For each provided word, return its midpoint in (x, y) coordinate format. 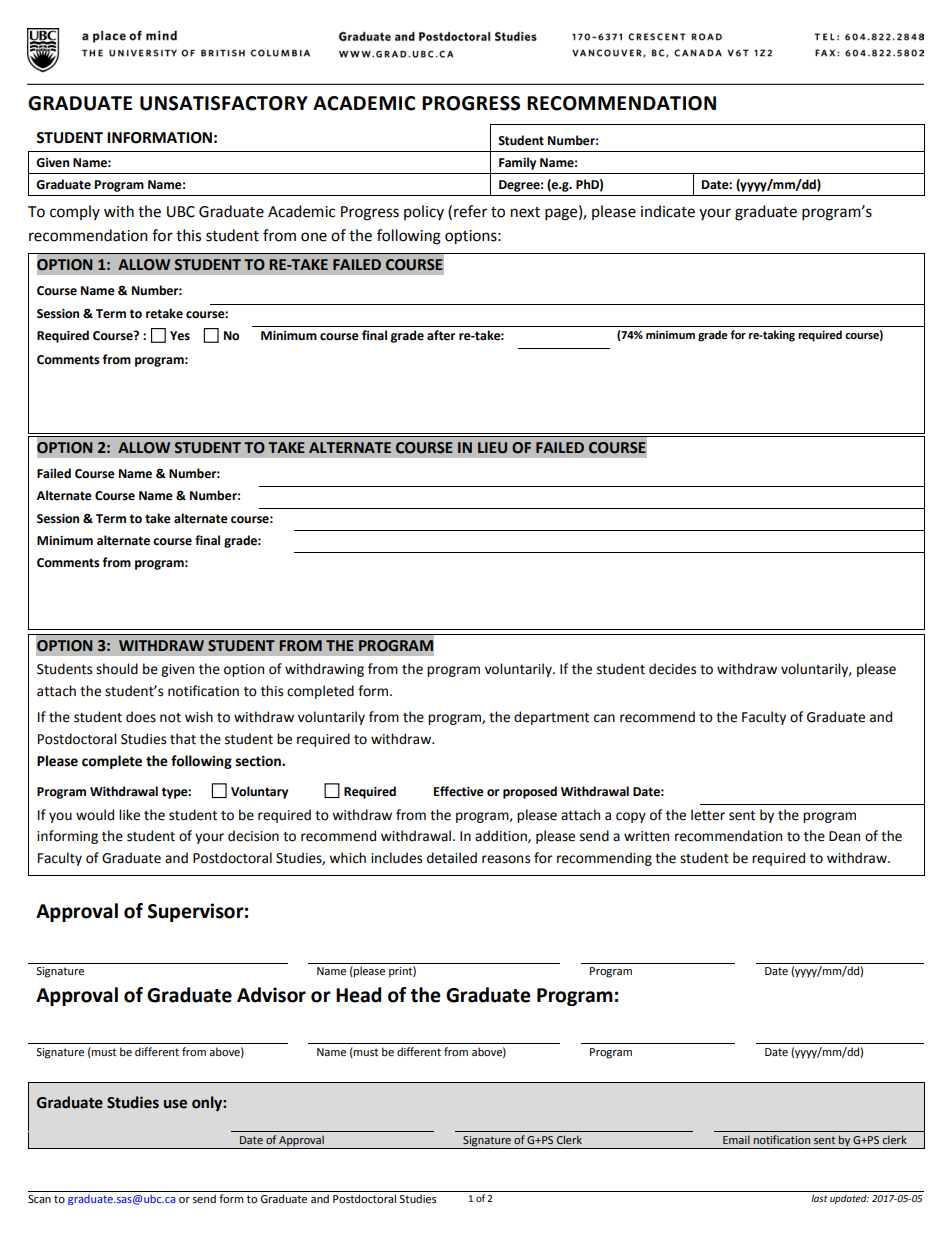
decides (672, 669)
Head (358, 995)
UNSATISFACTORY (224, 103)
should (117, 669)
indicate (668, 211)
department (551, 718)
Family (517, 163)
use (175, 1104)
